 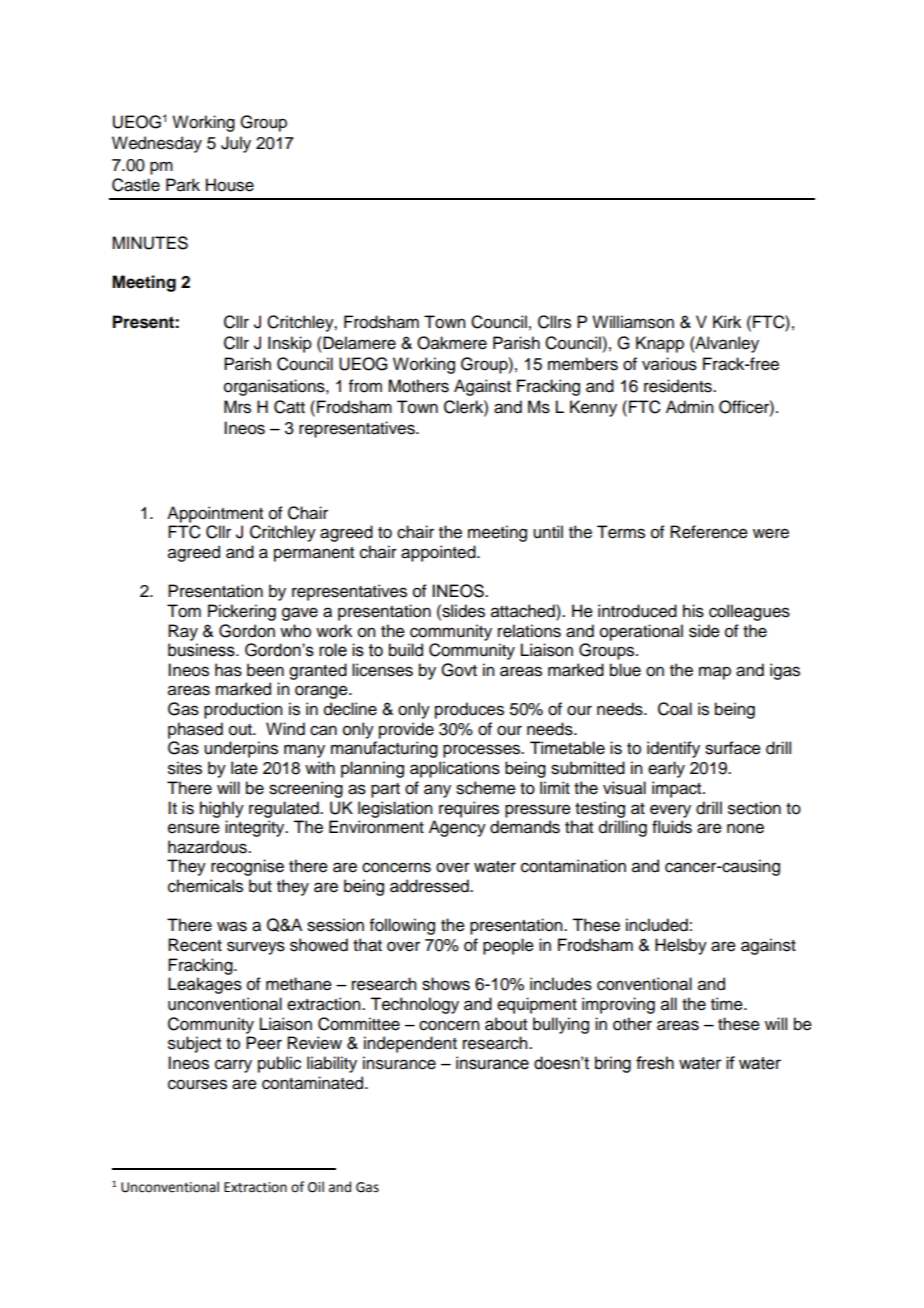 I want to click on House, so click(x=230, y=185).
